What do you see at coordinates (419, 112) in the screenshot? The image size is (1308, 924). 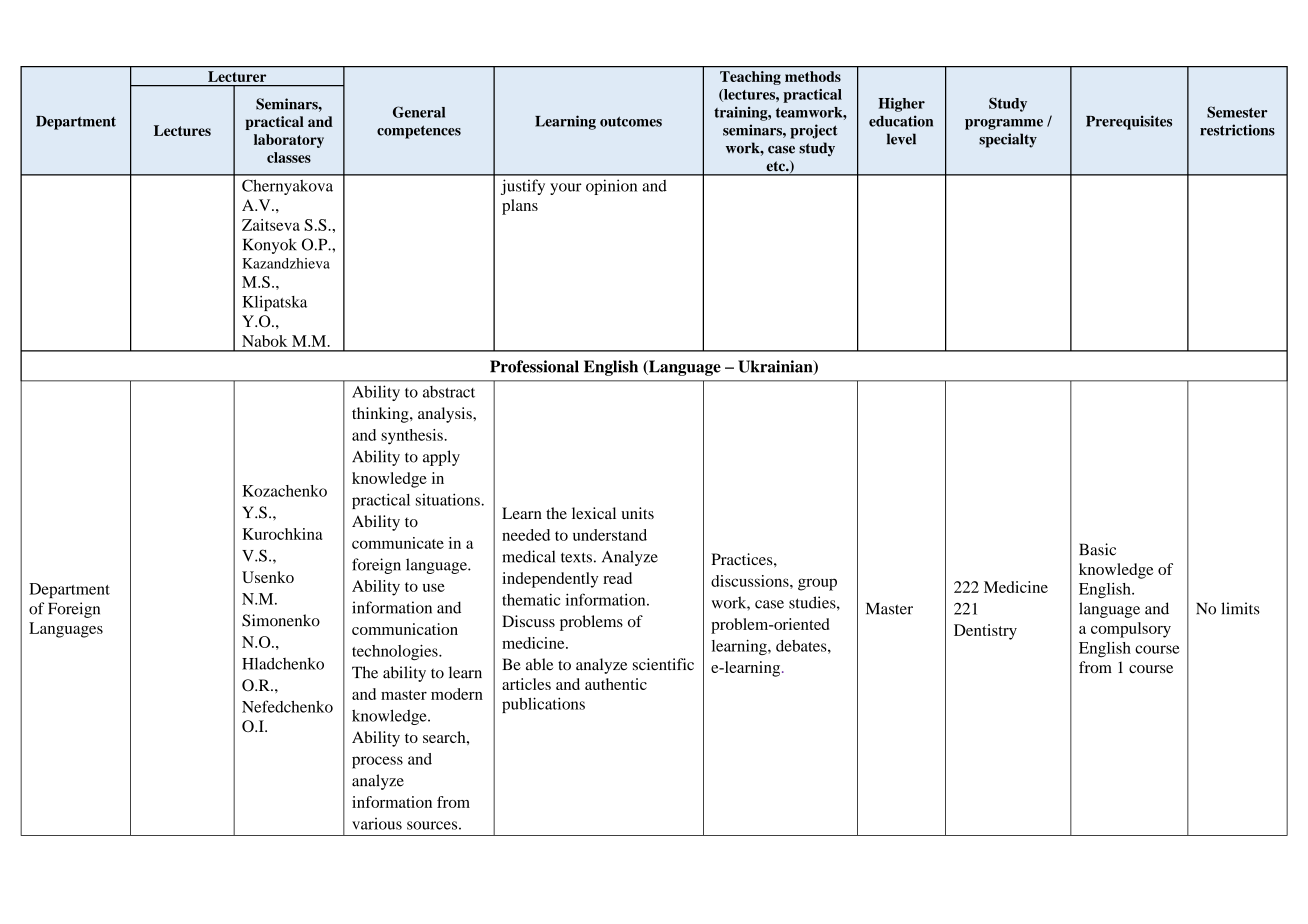 I see `General` at bounding box center [419, 112].
